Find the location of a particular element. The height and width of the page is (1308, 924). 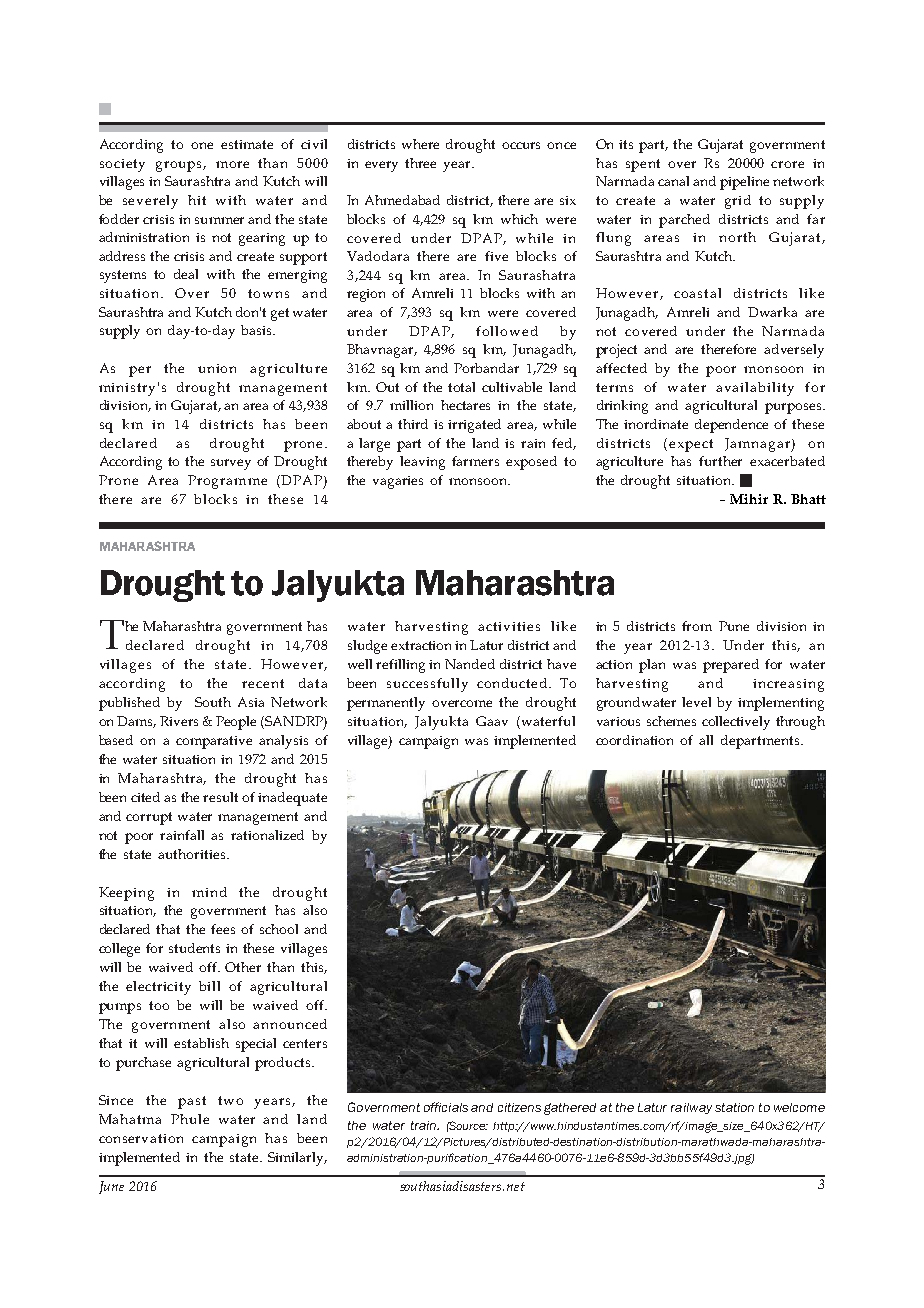

conservation is located at coordinates (141, 1138).
